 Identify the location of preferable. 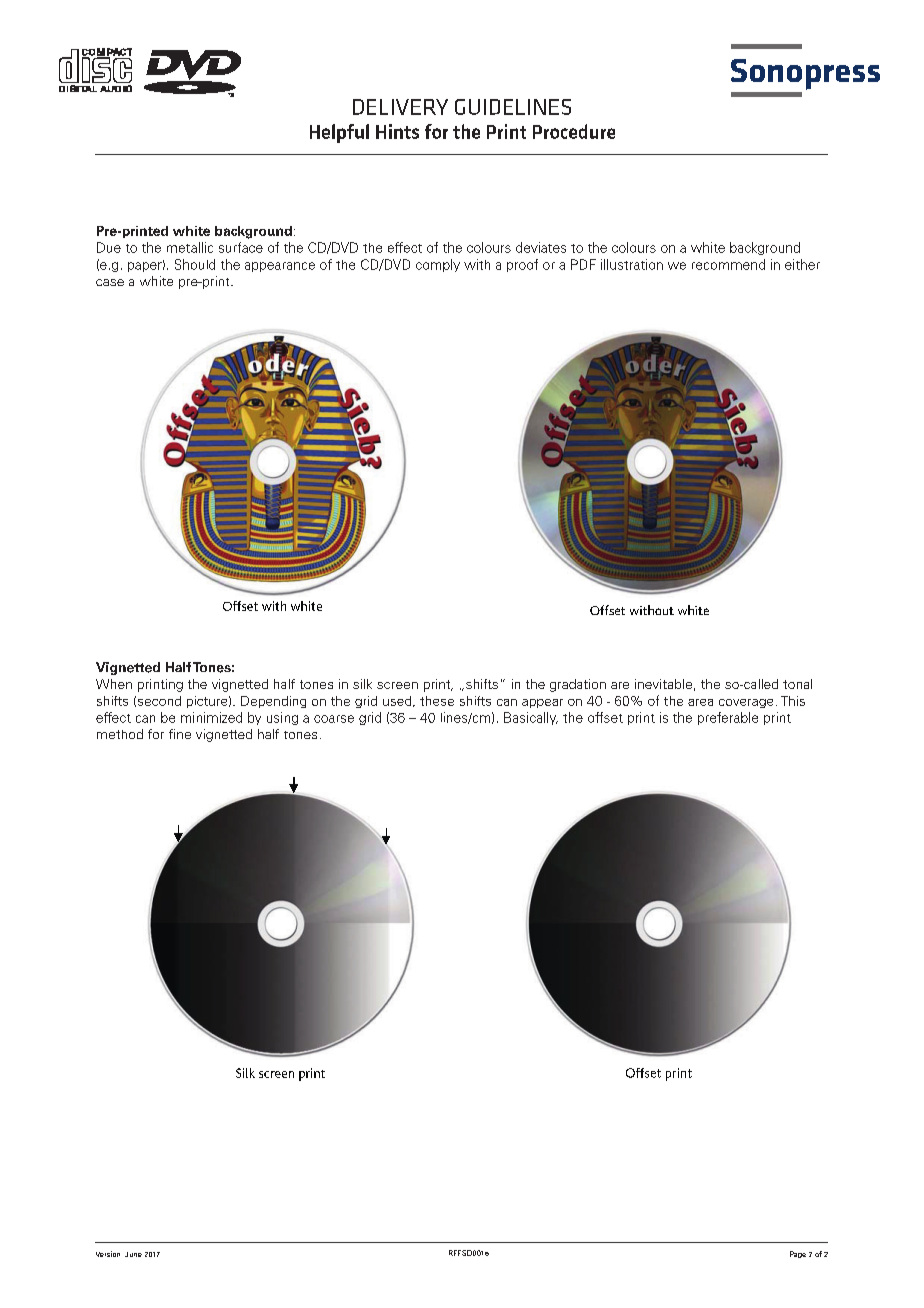
(728, 718).
